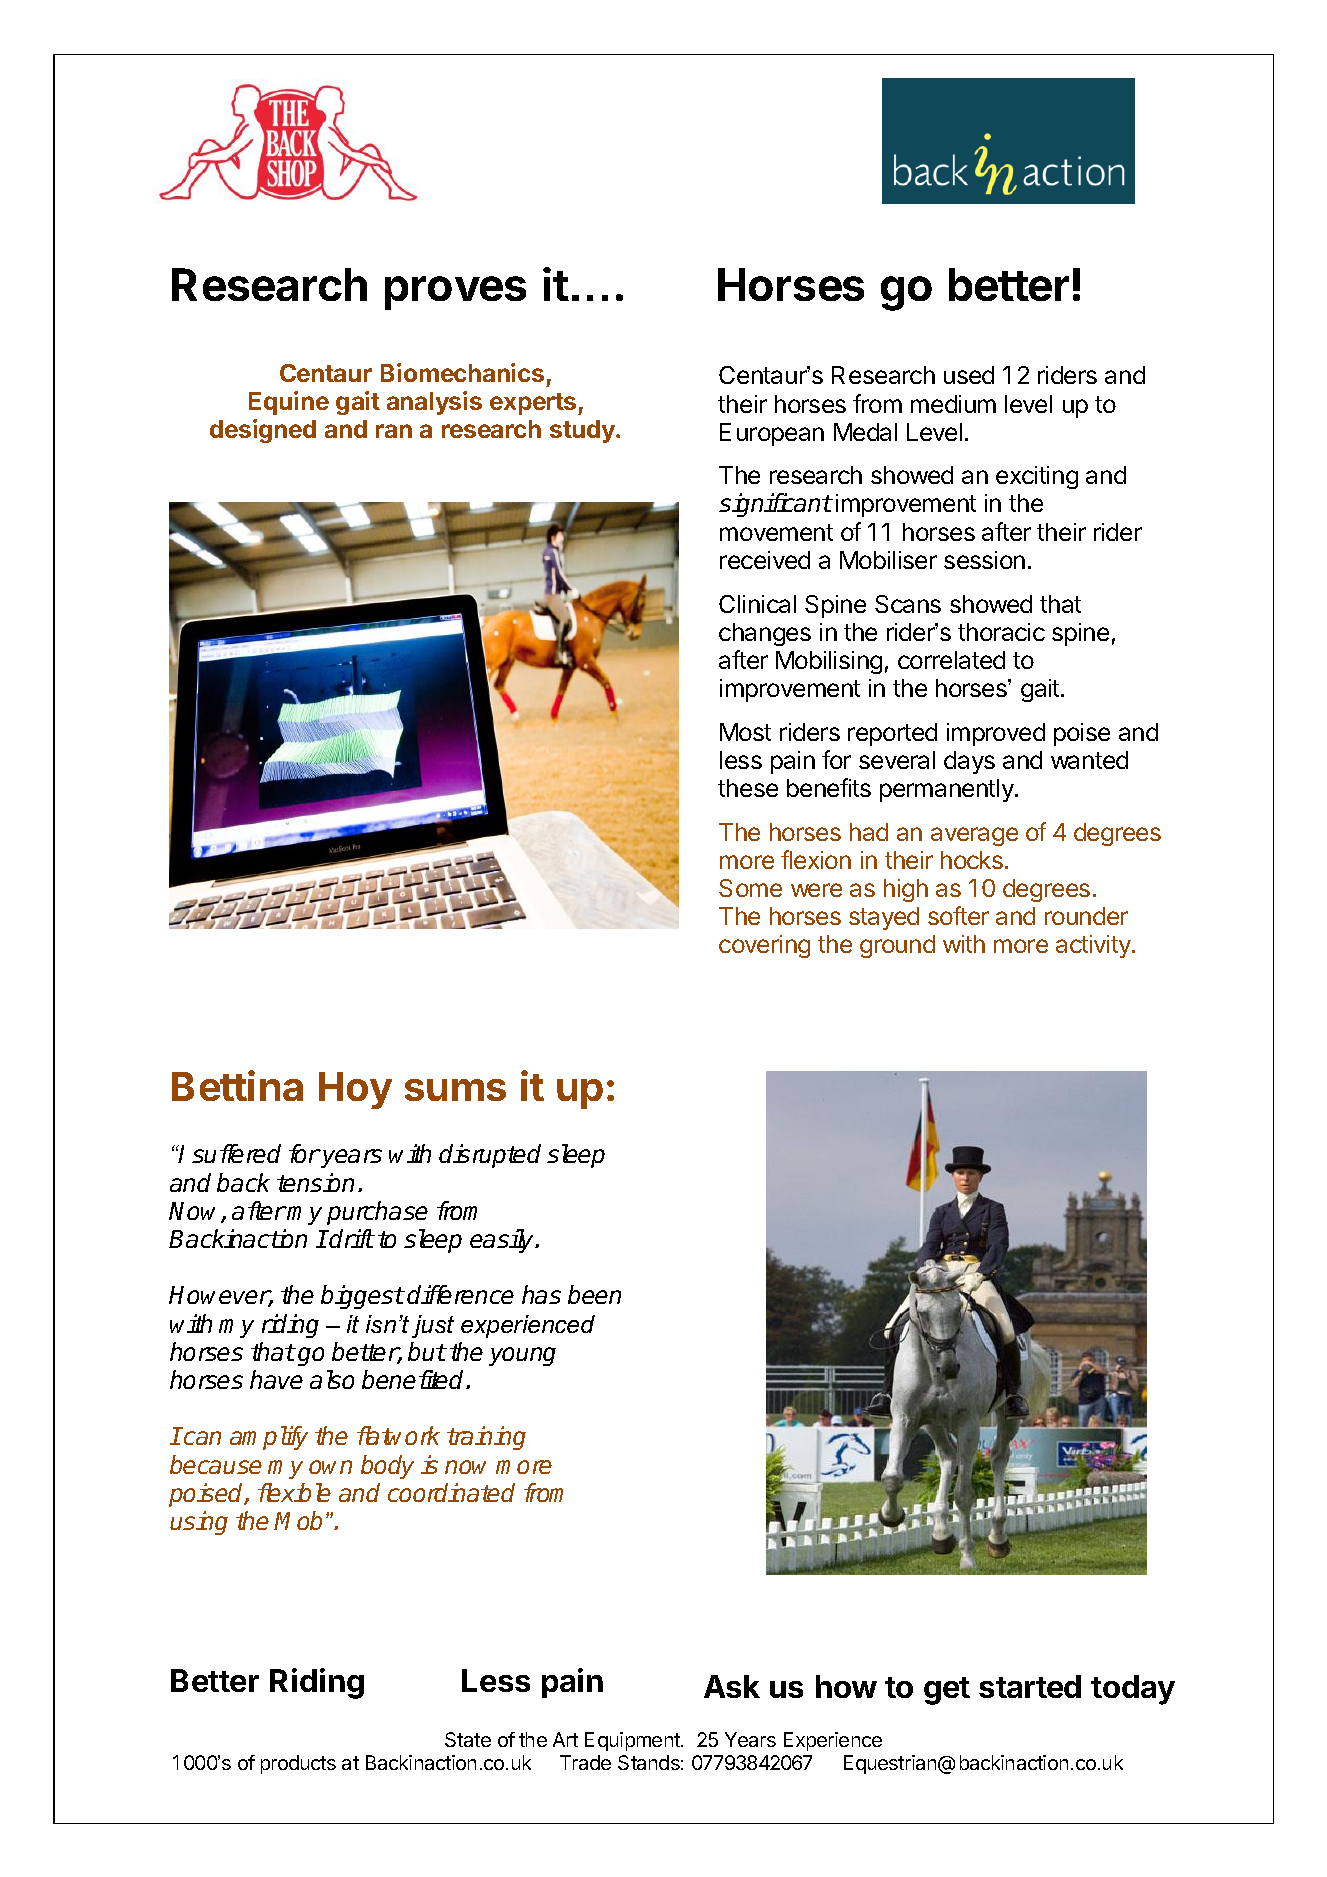 The width and height of the screenshot is (1327, 1877). What do you see at coordinates (633, 1741) in the screenshot?
I see `Equipment` at bounding box center [633, 1741].
